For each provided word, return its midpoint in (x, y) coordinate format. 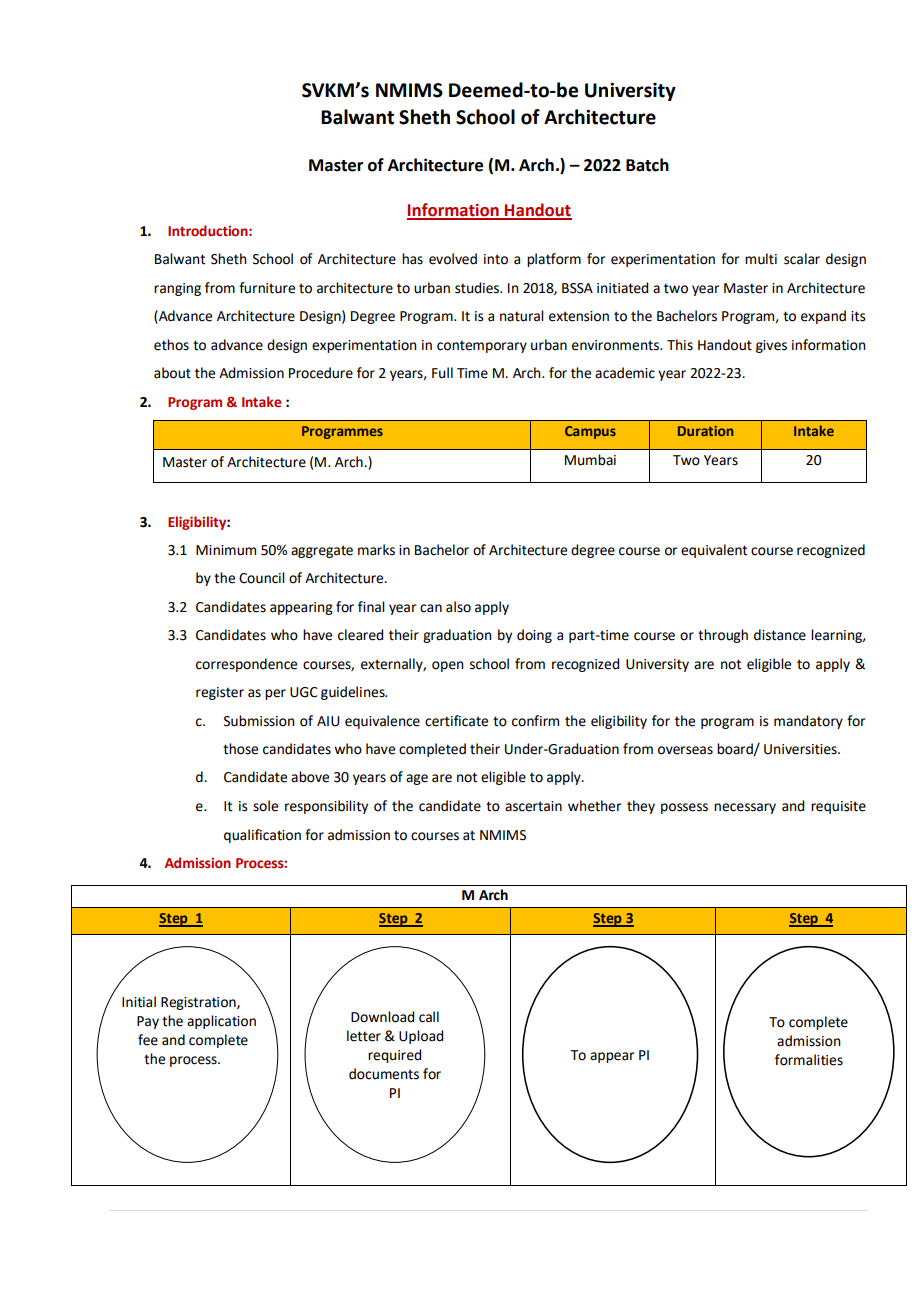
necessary (745, 808)
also (458, 607)
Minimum (226, 550)
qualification (262, 836)
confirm (535, 721)
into (496, 259)
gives (771, 346)
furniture (267, 288)
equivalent (714, 551)
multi (761, 259)
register (220, 693)
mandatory (808, 722)
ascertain (533, 806)
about (172, 373)
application (221, 1022)
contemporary (482, 346)
